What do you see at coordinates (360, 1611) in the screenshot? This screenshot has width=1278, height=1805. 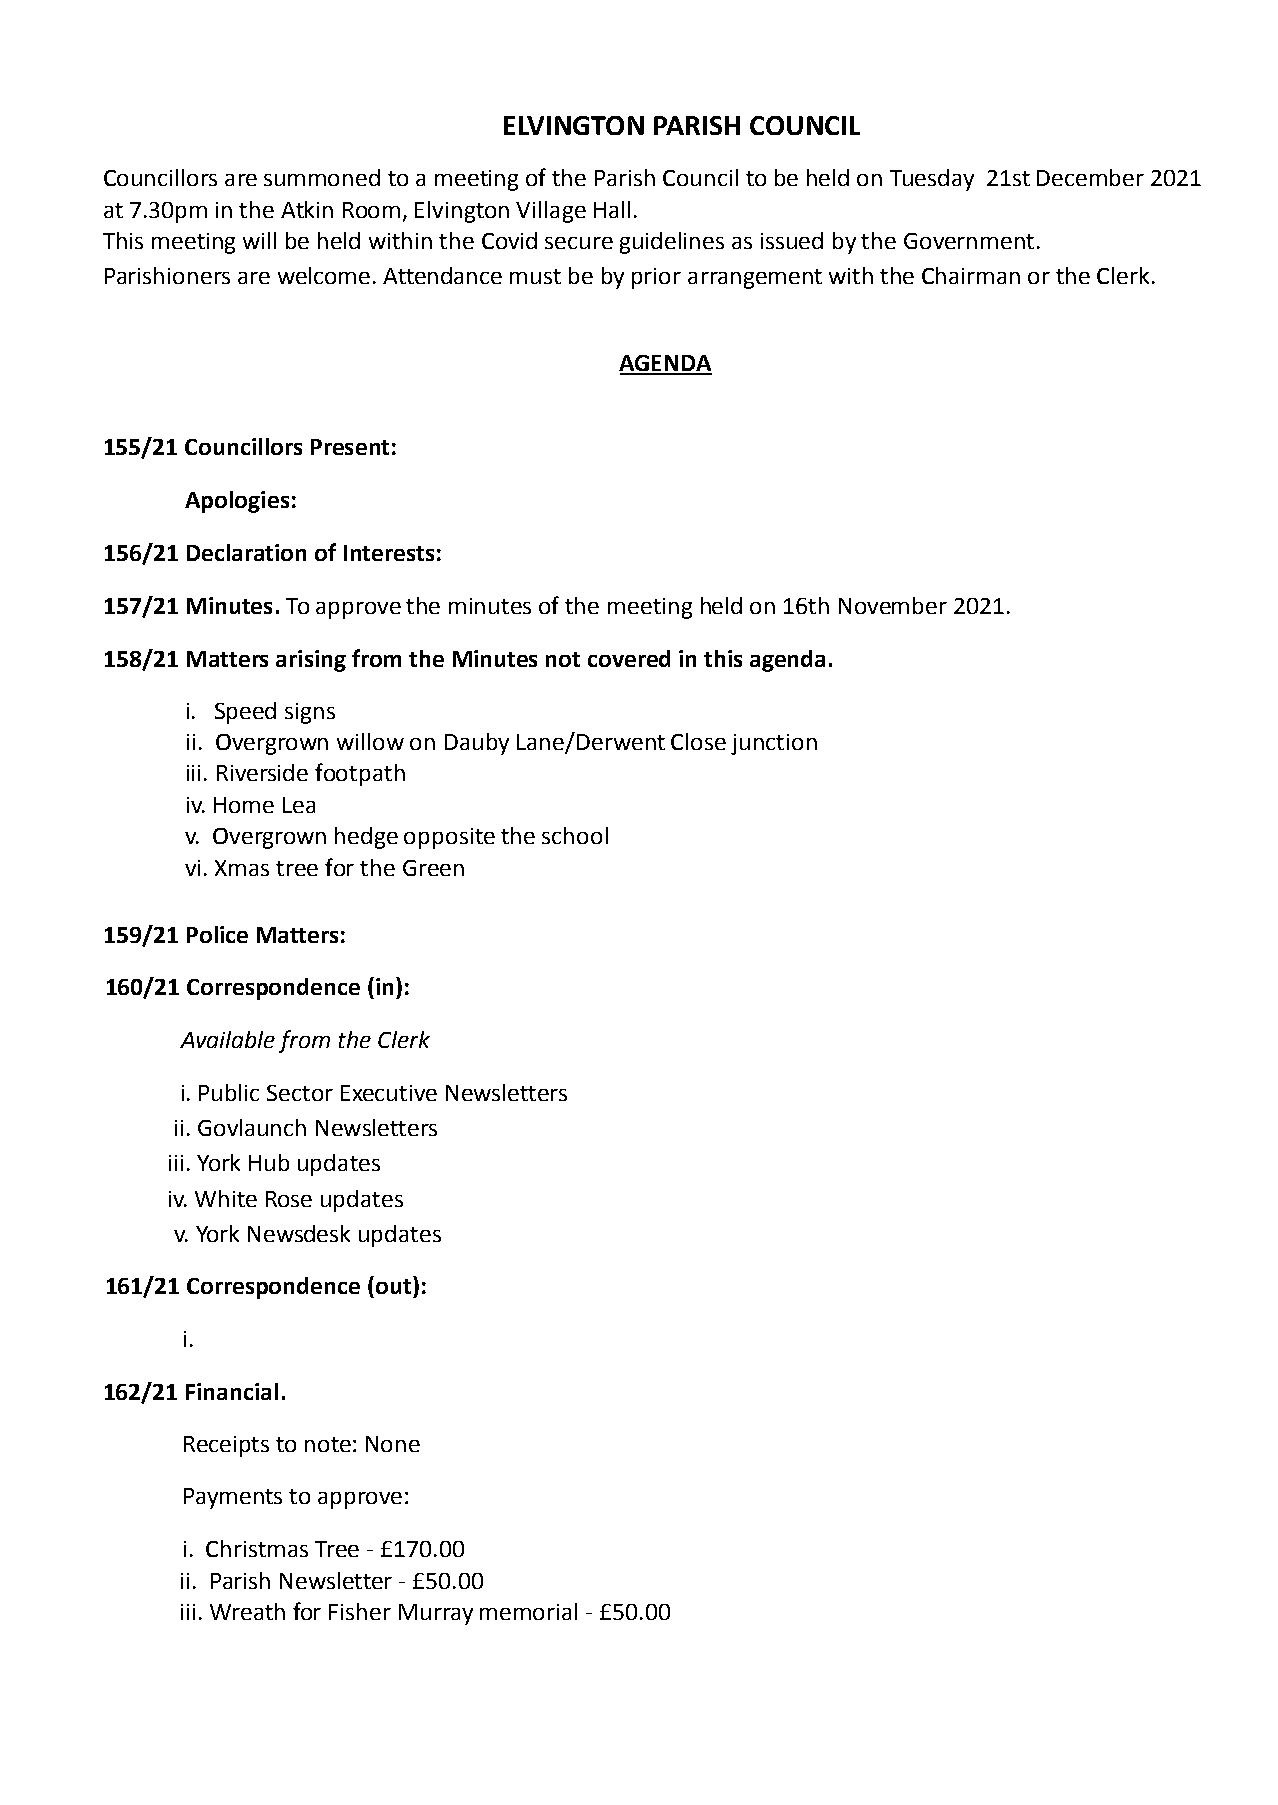 I see `Fisher` at bounding box center [360, 1611].
